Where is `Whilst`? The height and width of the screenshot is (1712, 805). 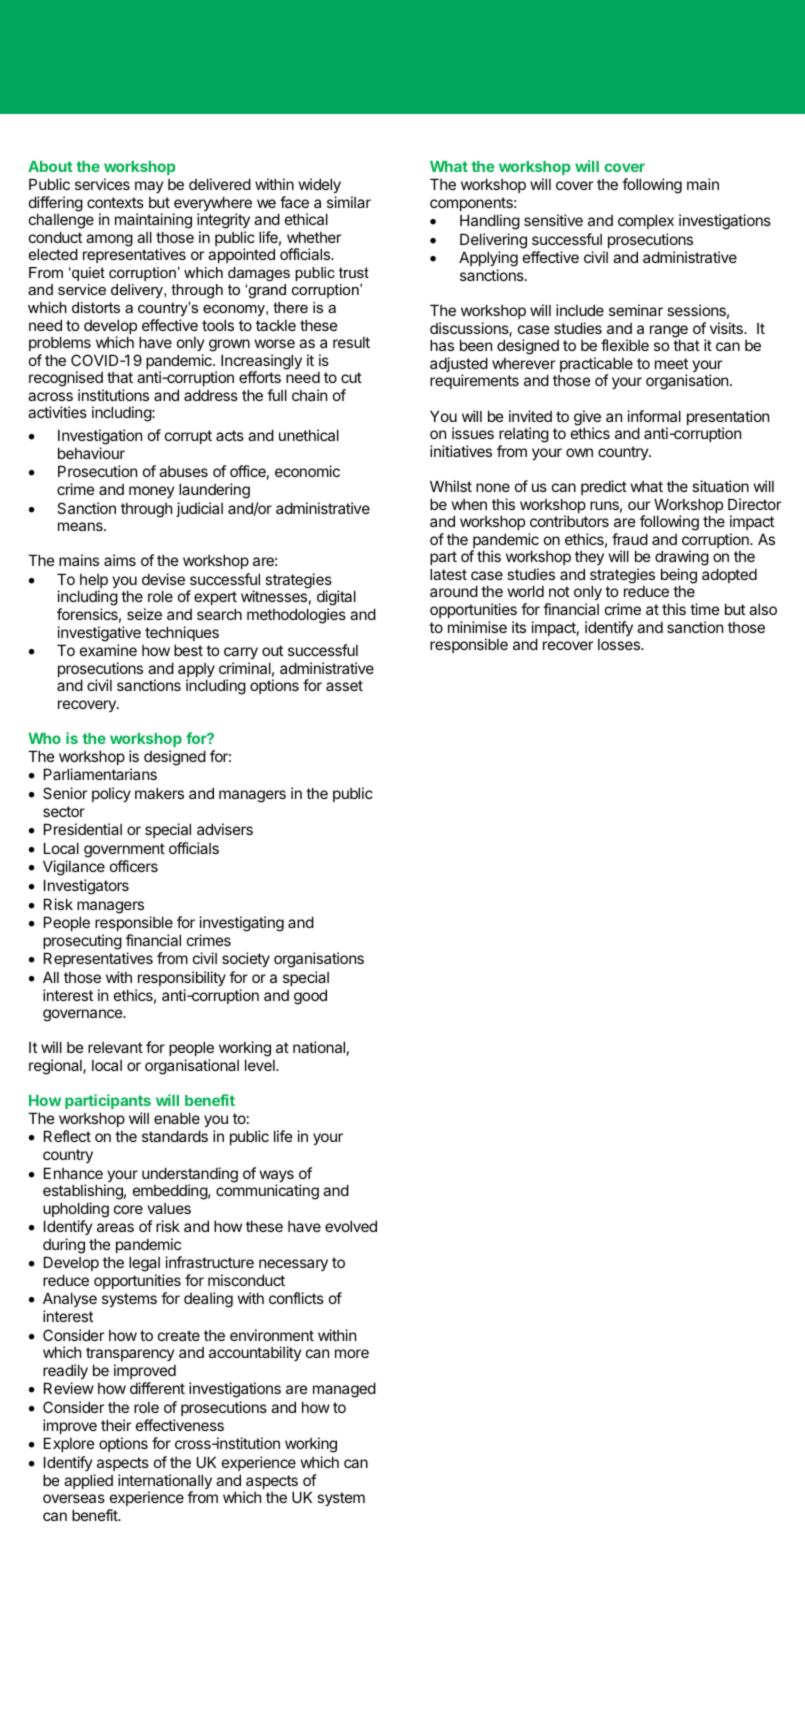
Whilst is located at coordinates (451, 486).
